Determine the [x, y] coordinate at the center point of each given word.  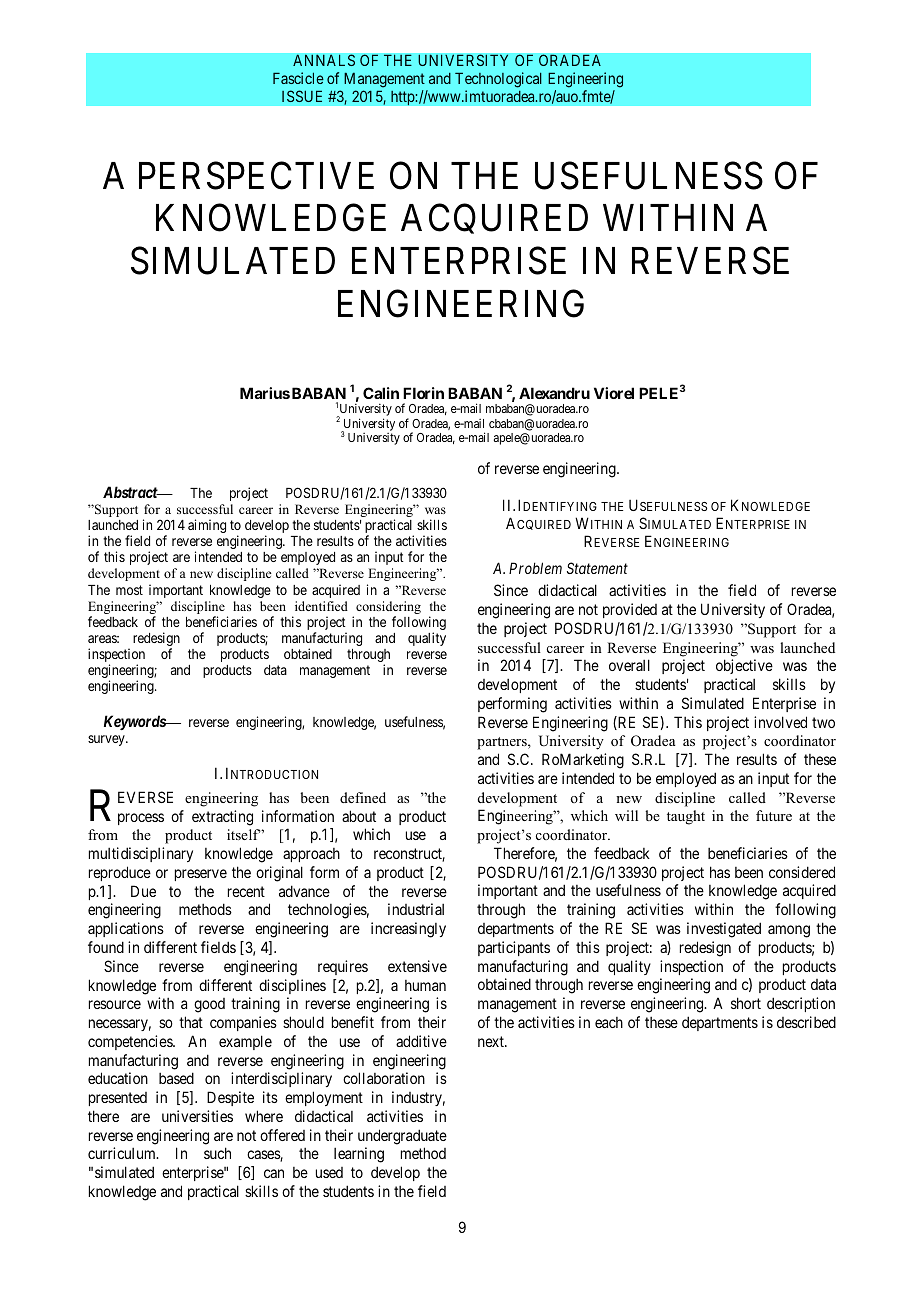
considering [388, 609]
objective [744, 666]
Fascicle [298, 78]
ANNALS [324, 60]
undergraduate [402, 1137]
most [129, 590]
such [217, 1153]
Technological [498, 80]
